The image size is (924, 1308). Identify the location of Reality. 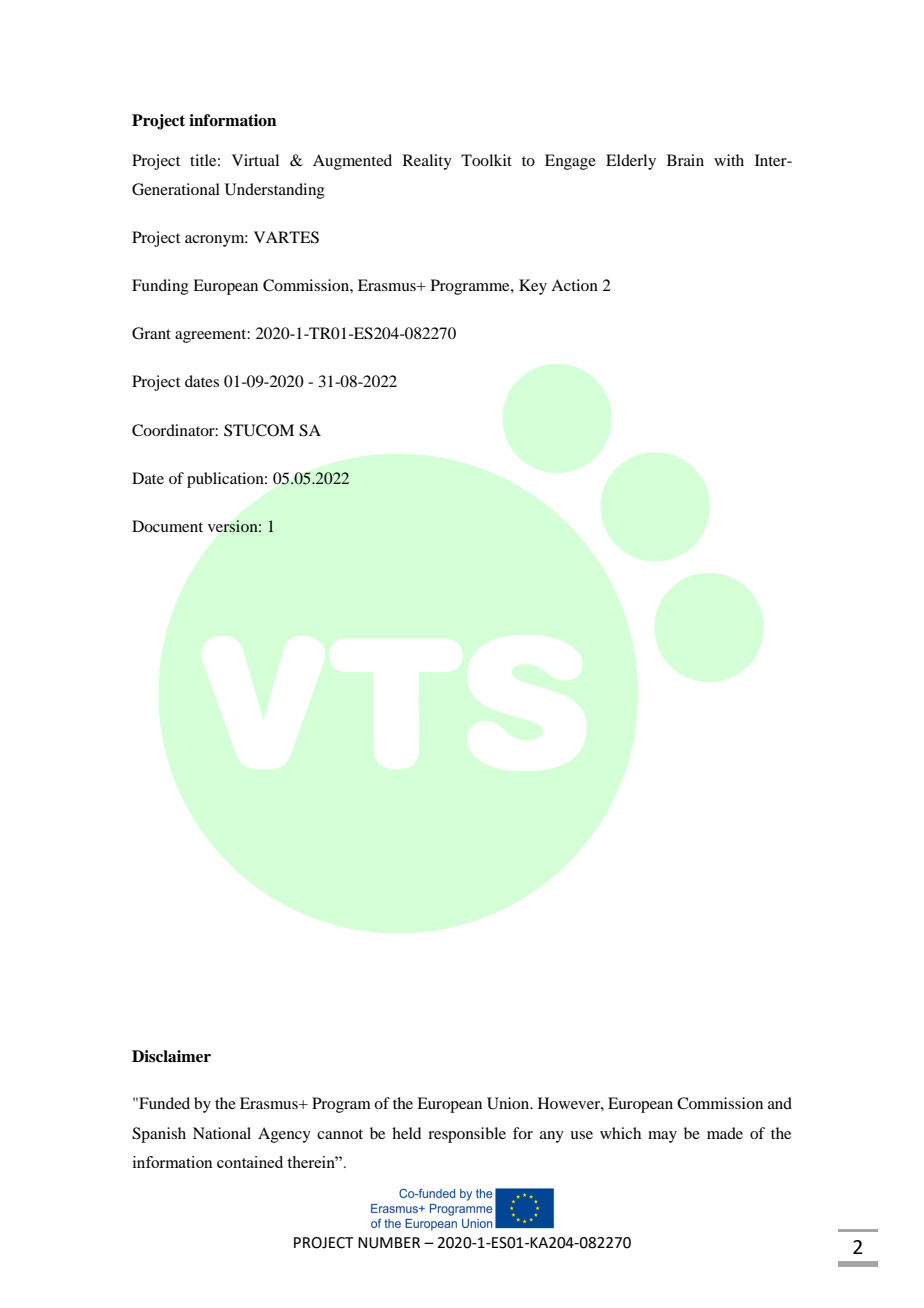
(427, 162).
